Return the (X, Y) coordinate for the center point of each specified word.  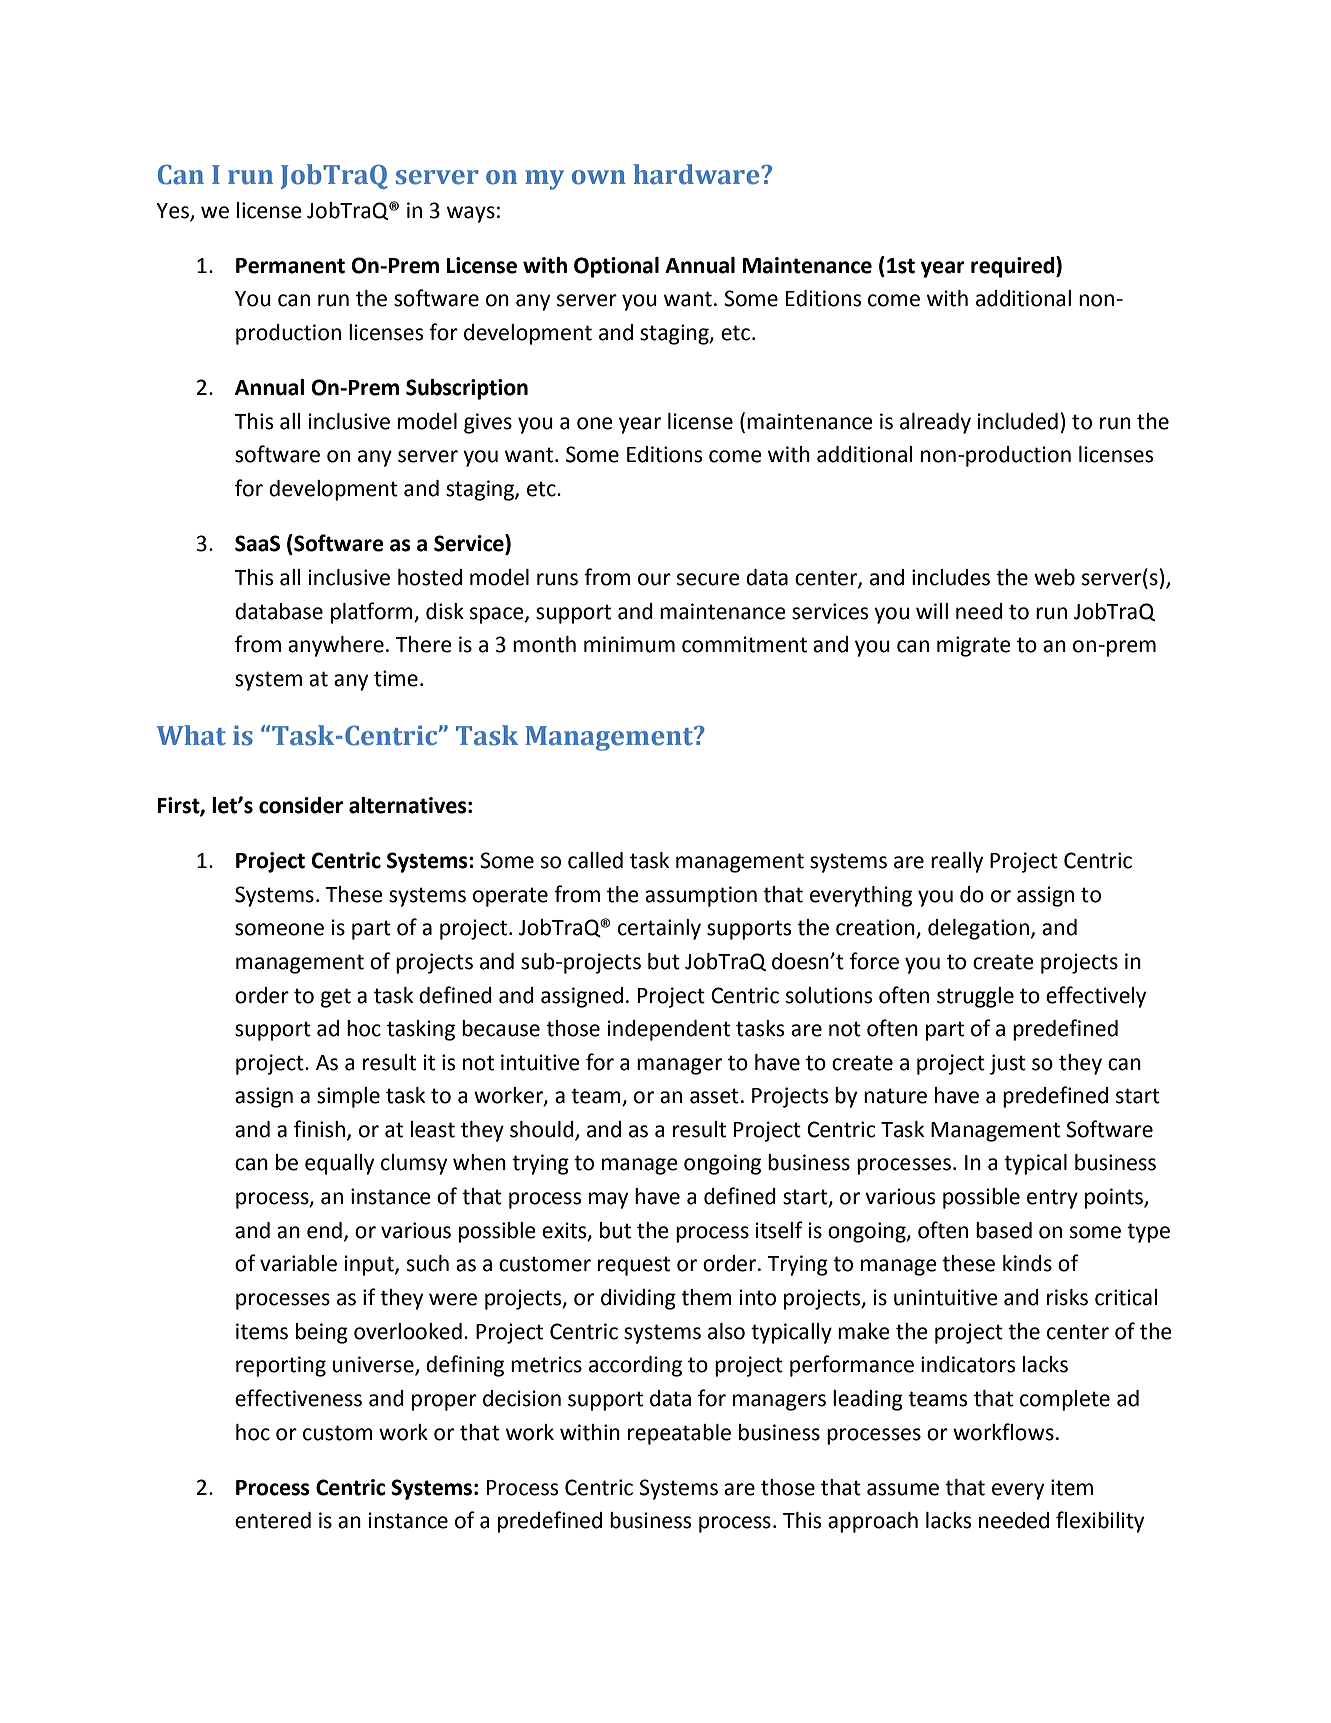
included (1018, 421)
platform (373, 613)
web (1054, 577)
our (654, 579)
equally (339, 1164)
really (957, 862)
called (595, 860)
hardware (697, 174)
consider (301, 805)
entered (273, 1520)
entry (1052, 1199)
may (608, 1200)
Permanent (290, 266)
